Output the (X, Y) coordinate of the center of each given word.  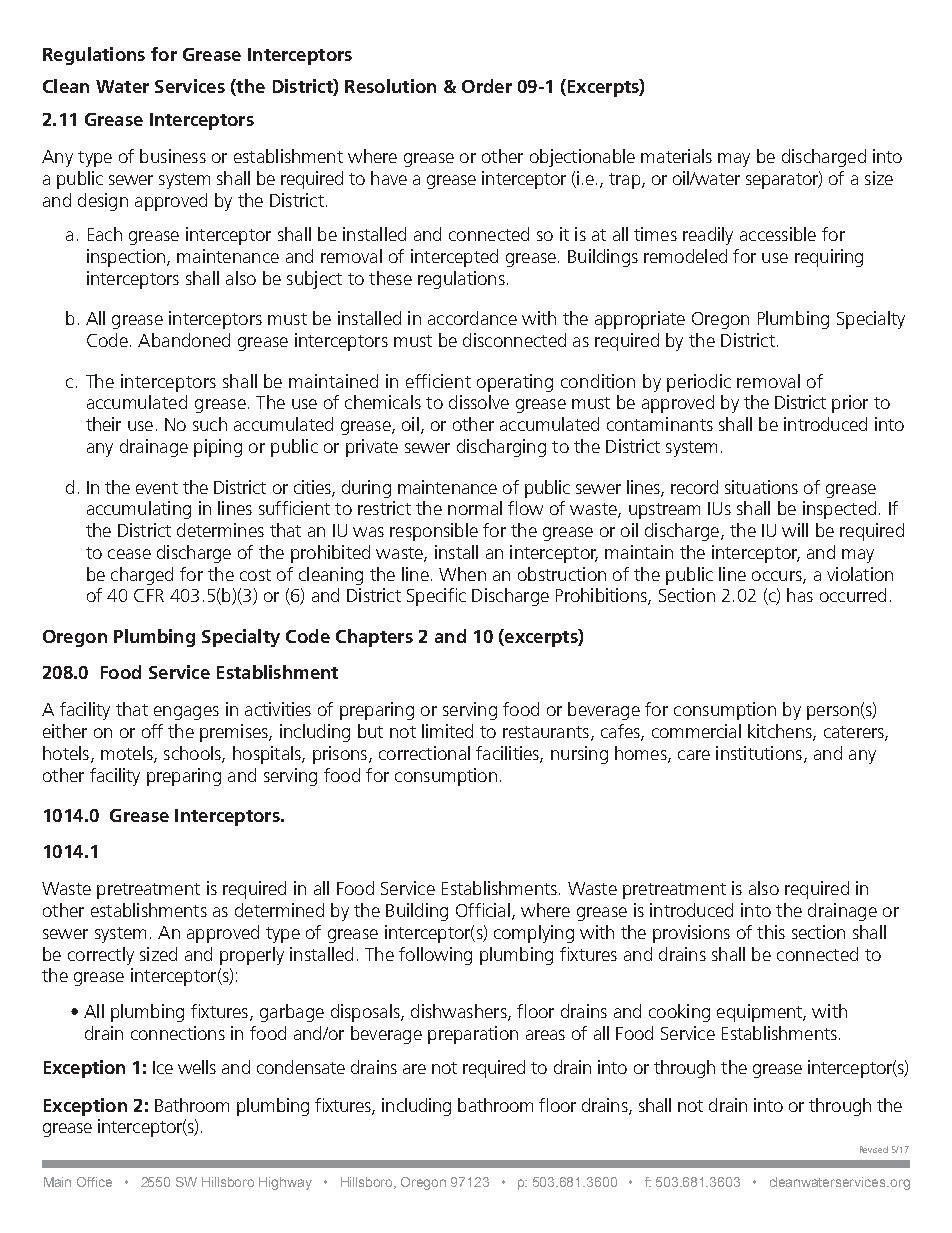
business (173, 156)
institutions (759, 753)
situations (761, 487)
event (157, 488)
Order (487, 86)
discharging (501, 448)
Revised (874, 1149)
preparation (473, 1035)
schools (193, 754)
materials (676, 156)
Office (94, 1182)
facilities (508, 754)
